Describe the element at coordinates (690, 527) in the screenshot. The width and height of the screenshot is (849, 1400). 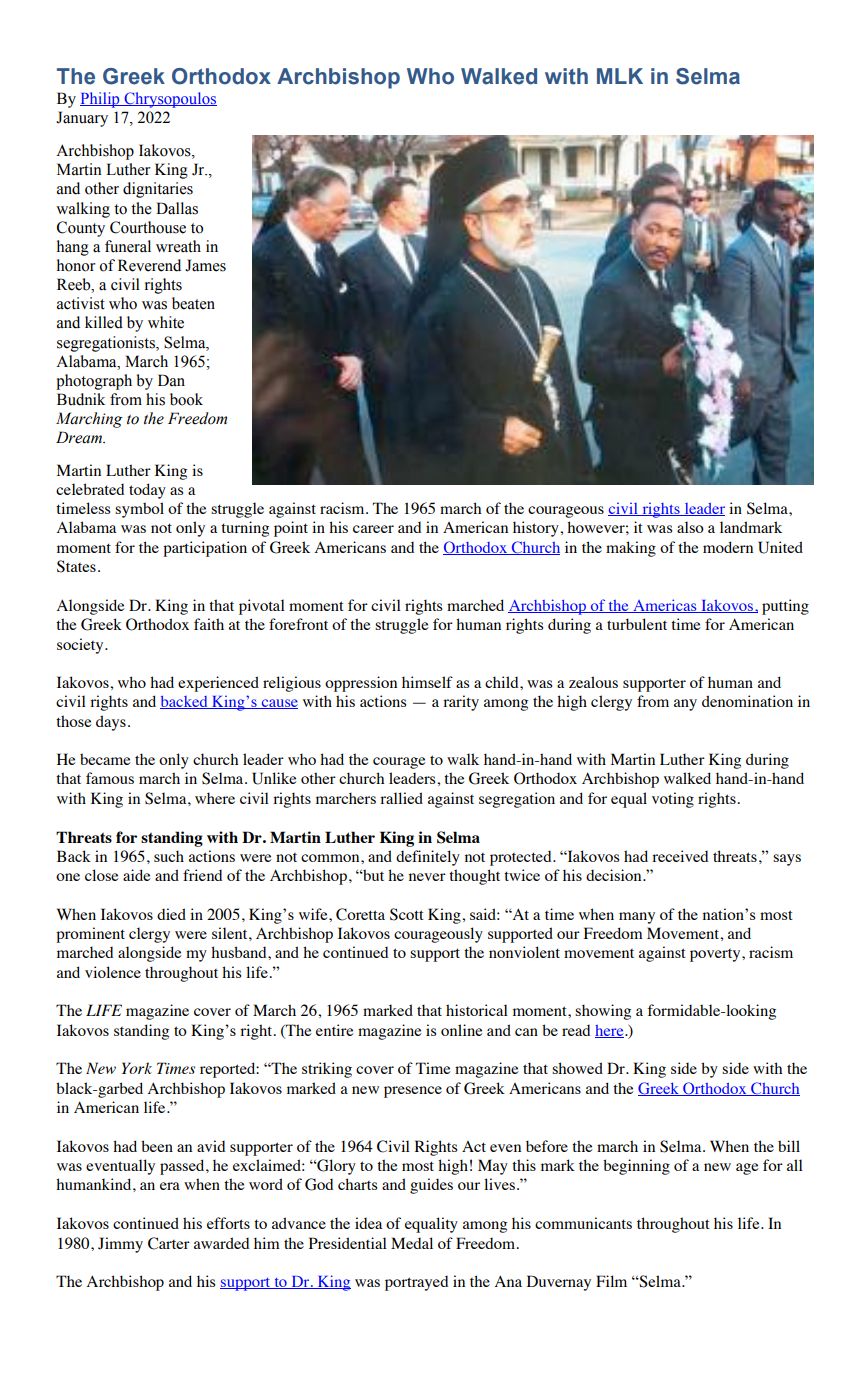
I see `also` at that location.
